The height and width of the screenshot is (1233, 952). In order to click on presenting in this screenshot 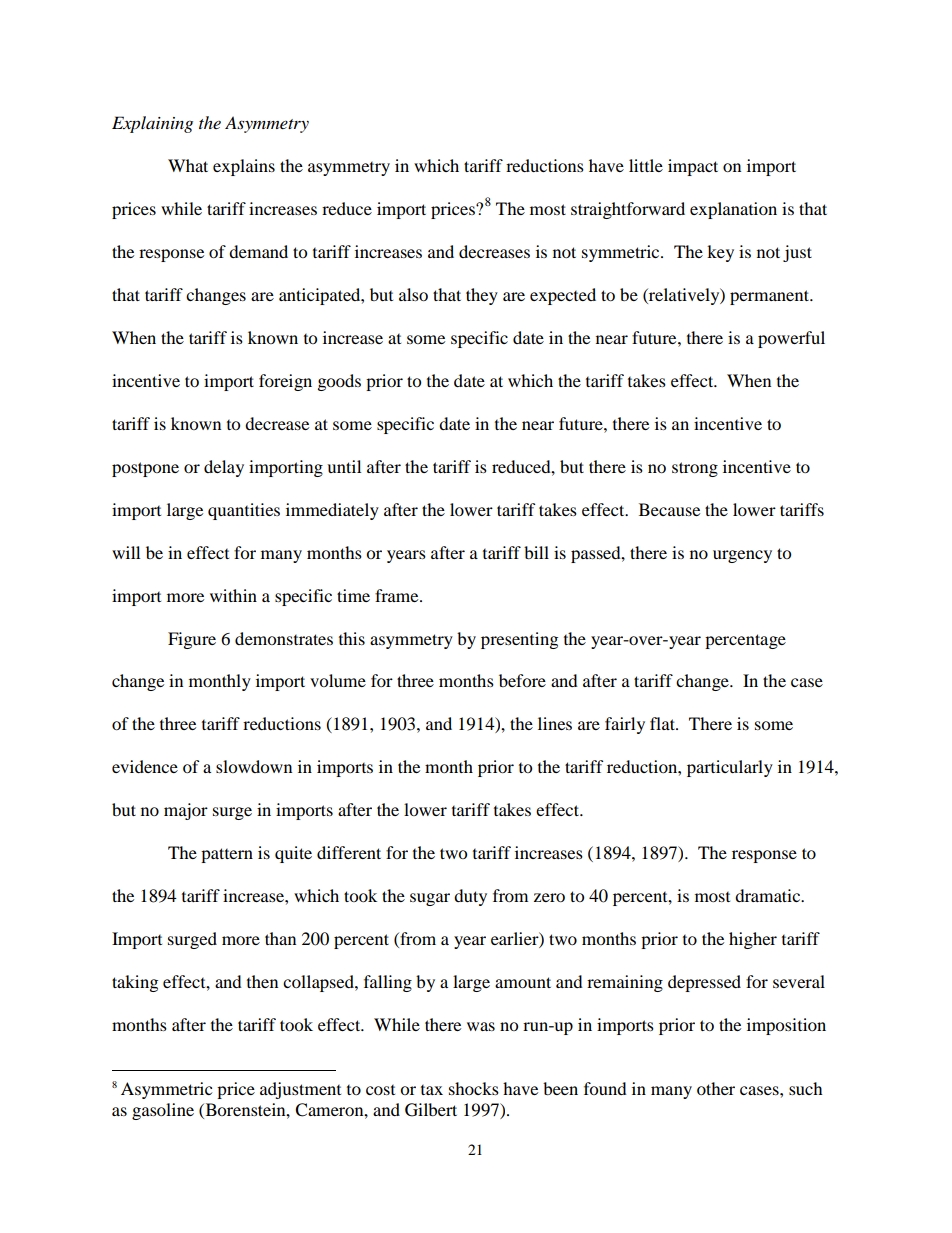, I will do `click(519, 640)`.
